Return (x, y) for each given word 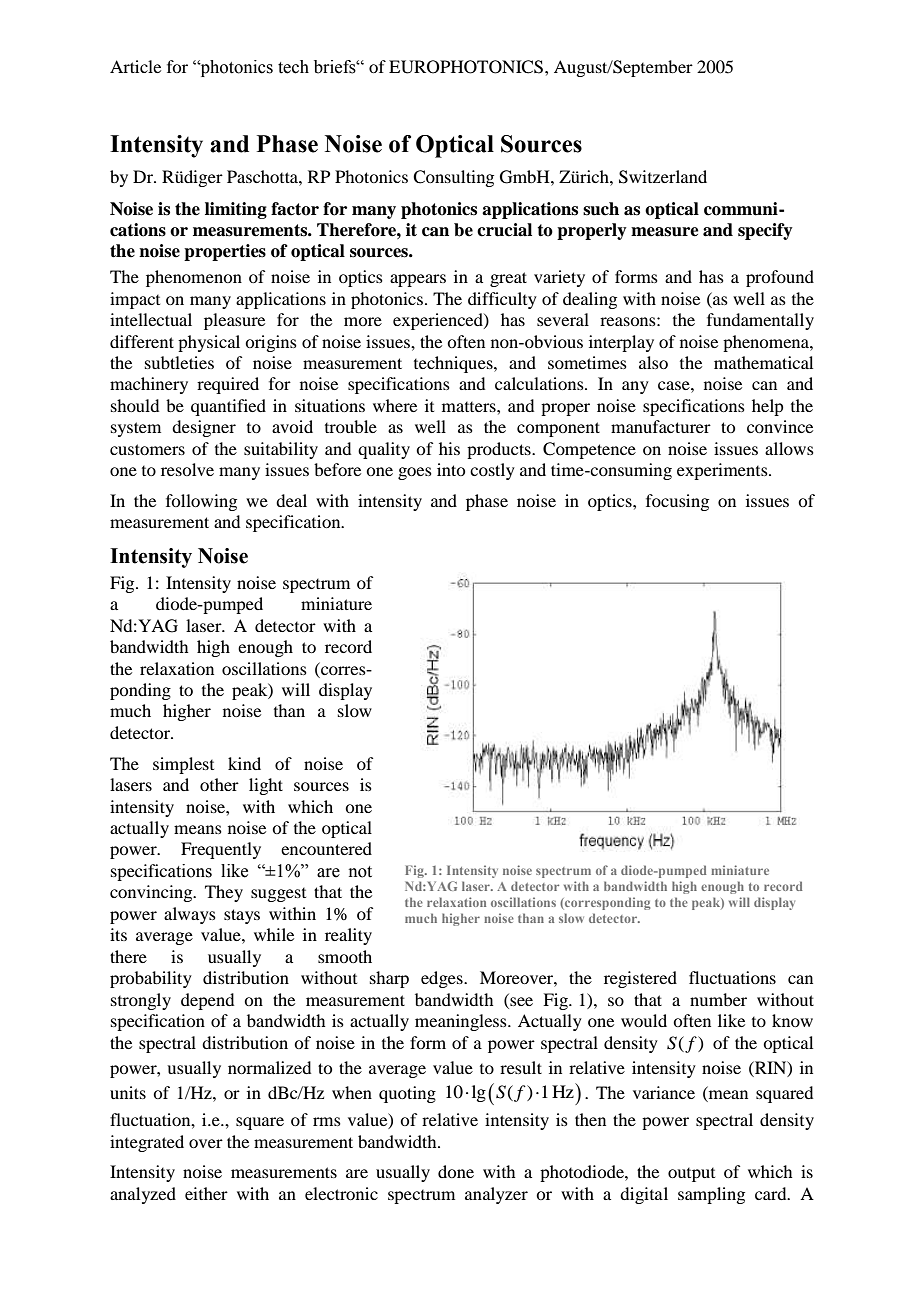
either (206, 1193)
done (456, 1171)
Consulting (453, 178)
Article (135, 66)
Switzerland (663, 177)
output (691, 1175)
